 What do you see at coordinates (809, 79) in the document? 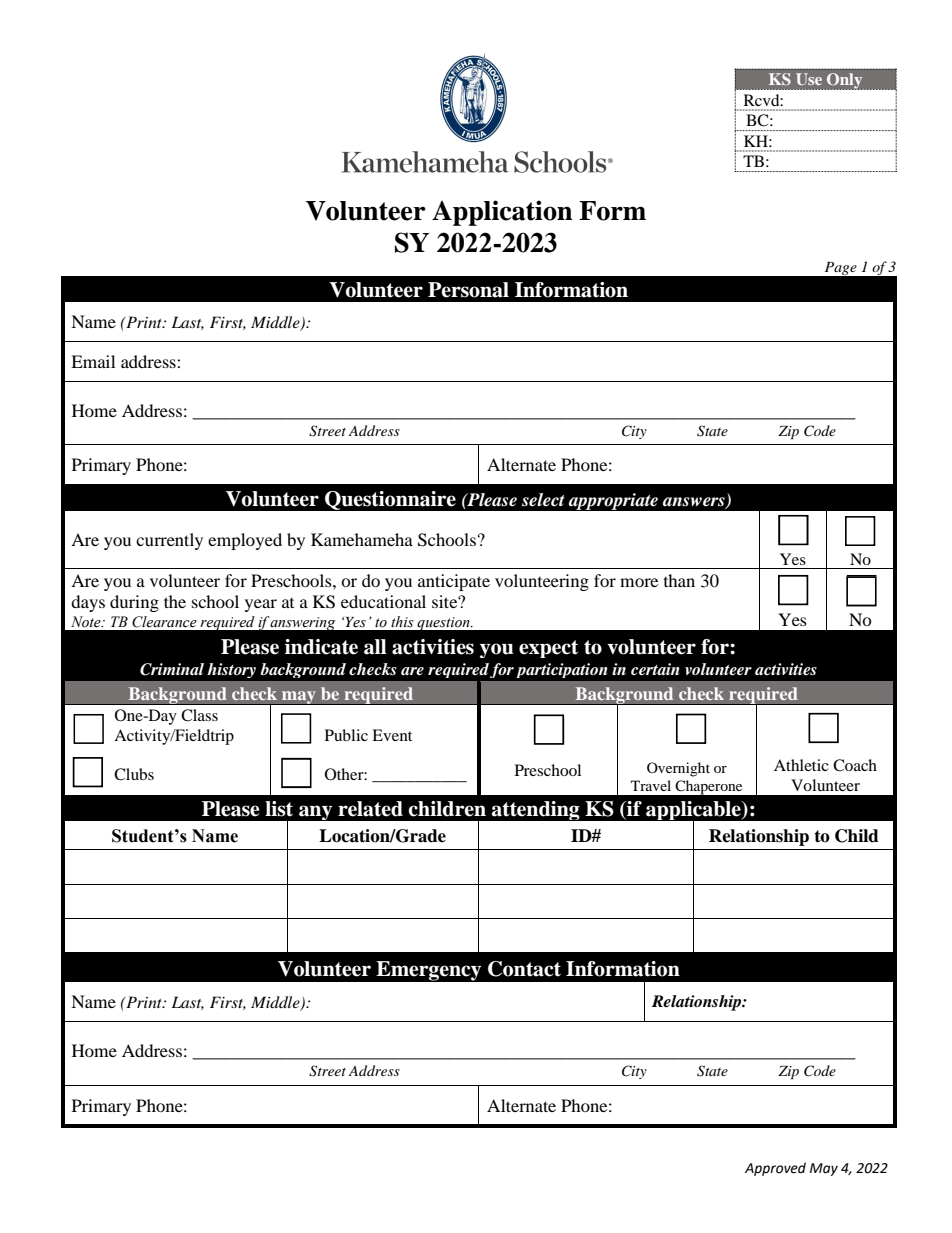
I see `Use` at bounding box center [809, 79].
